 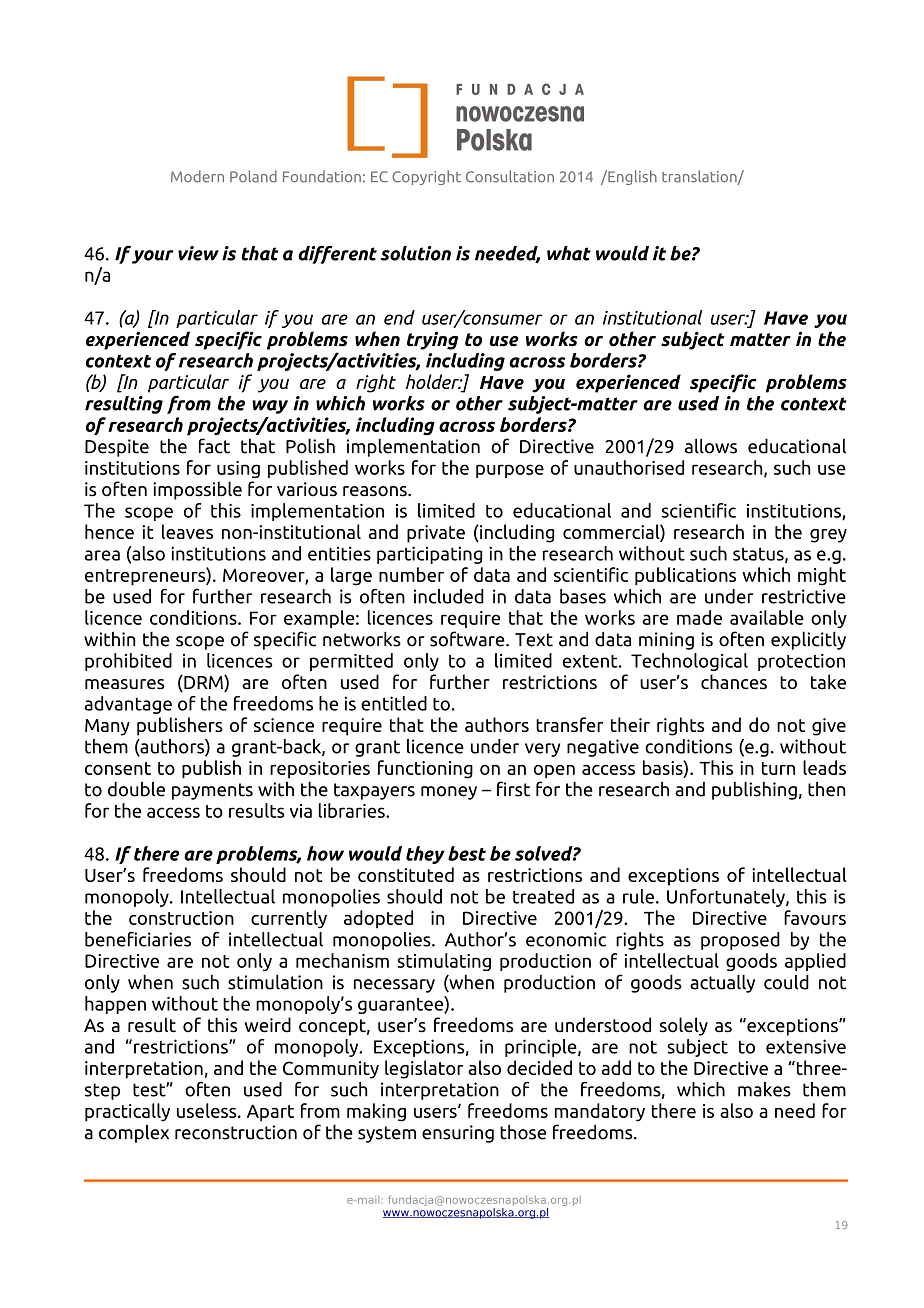 I want to click on payments, so click(x=212, y=791).
